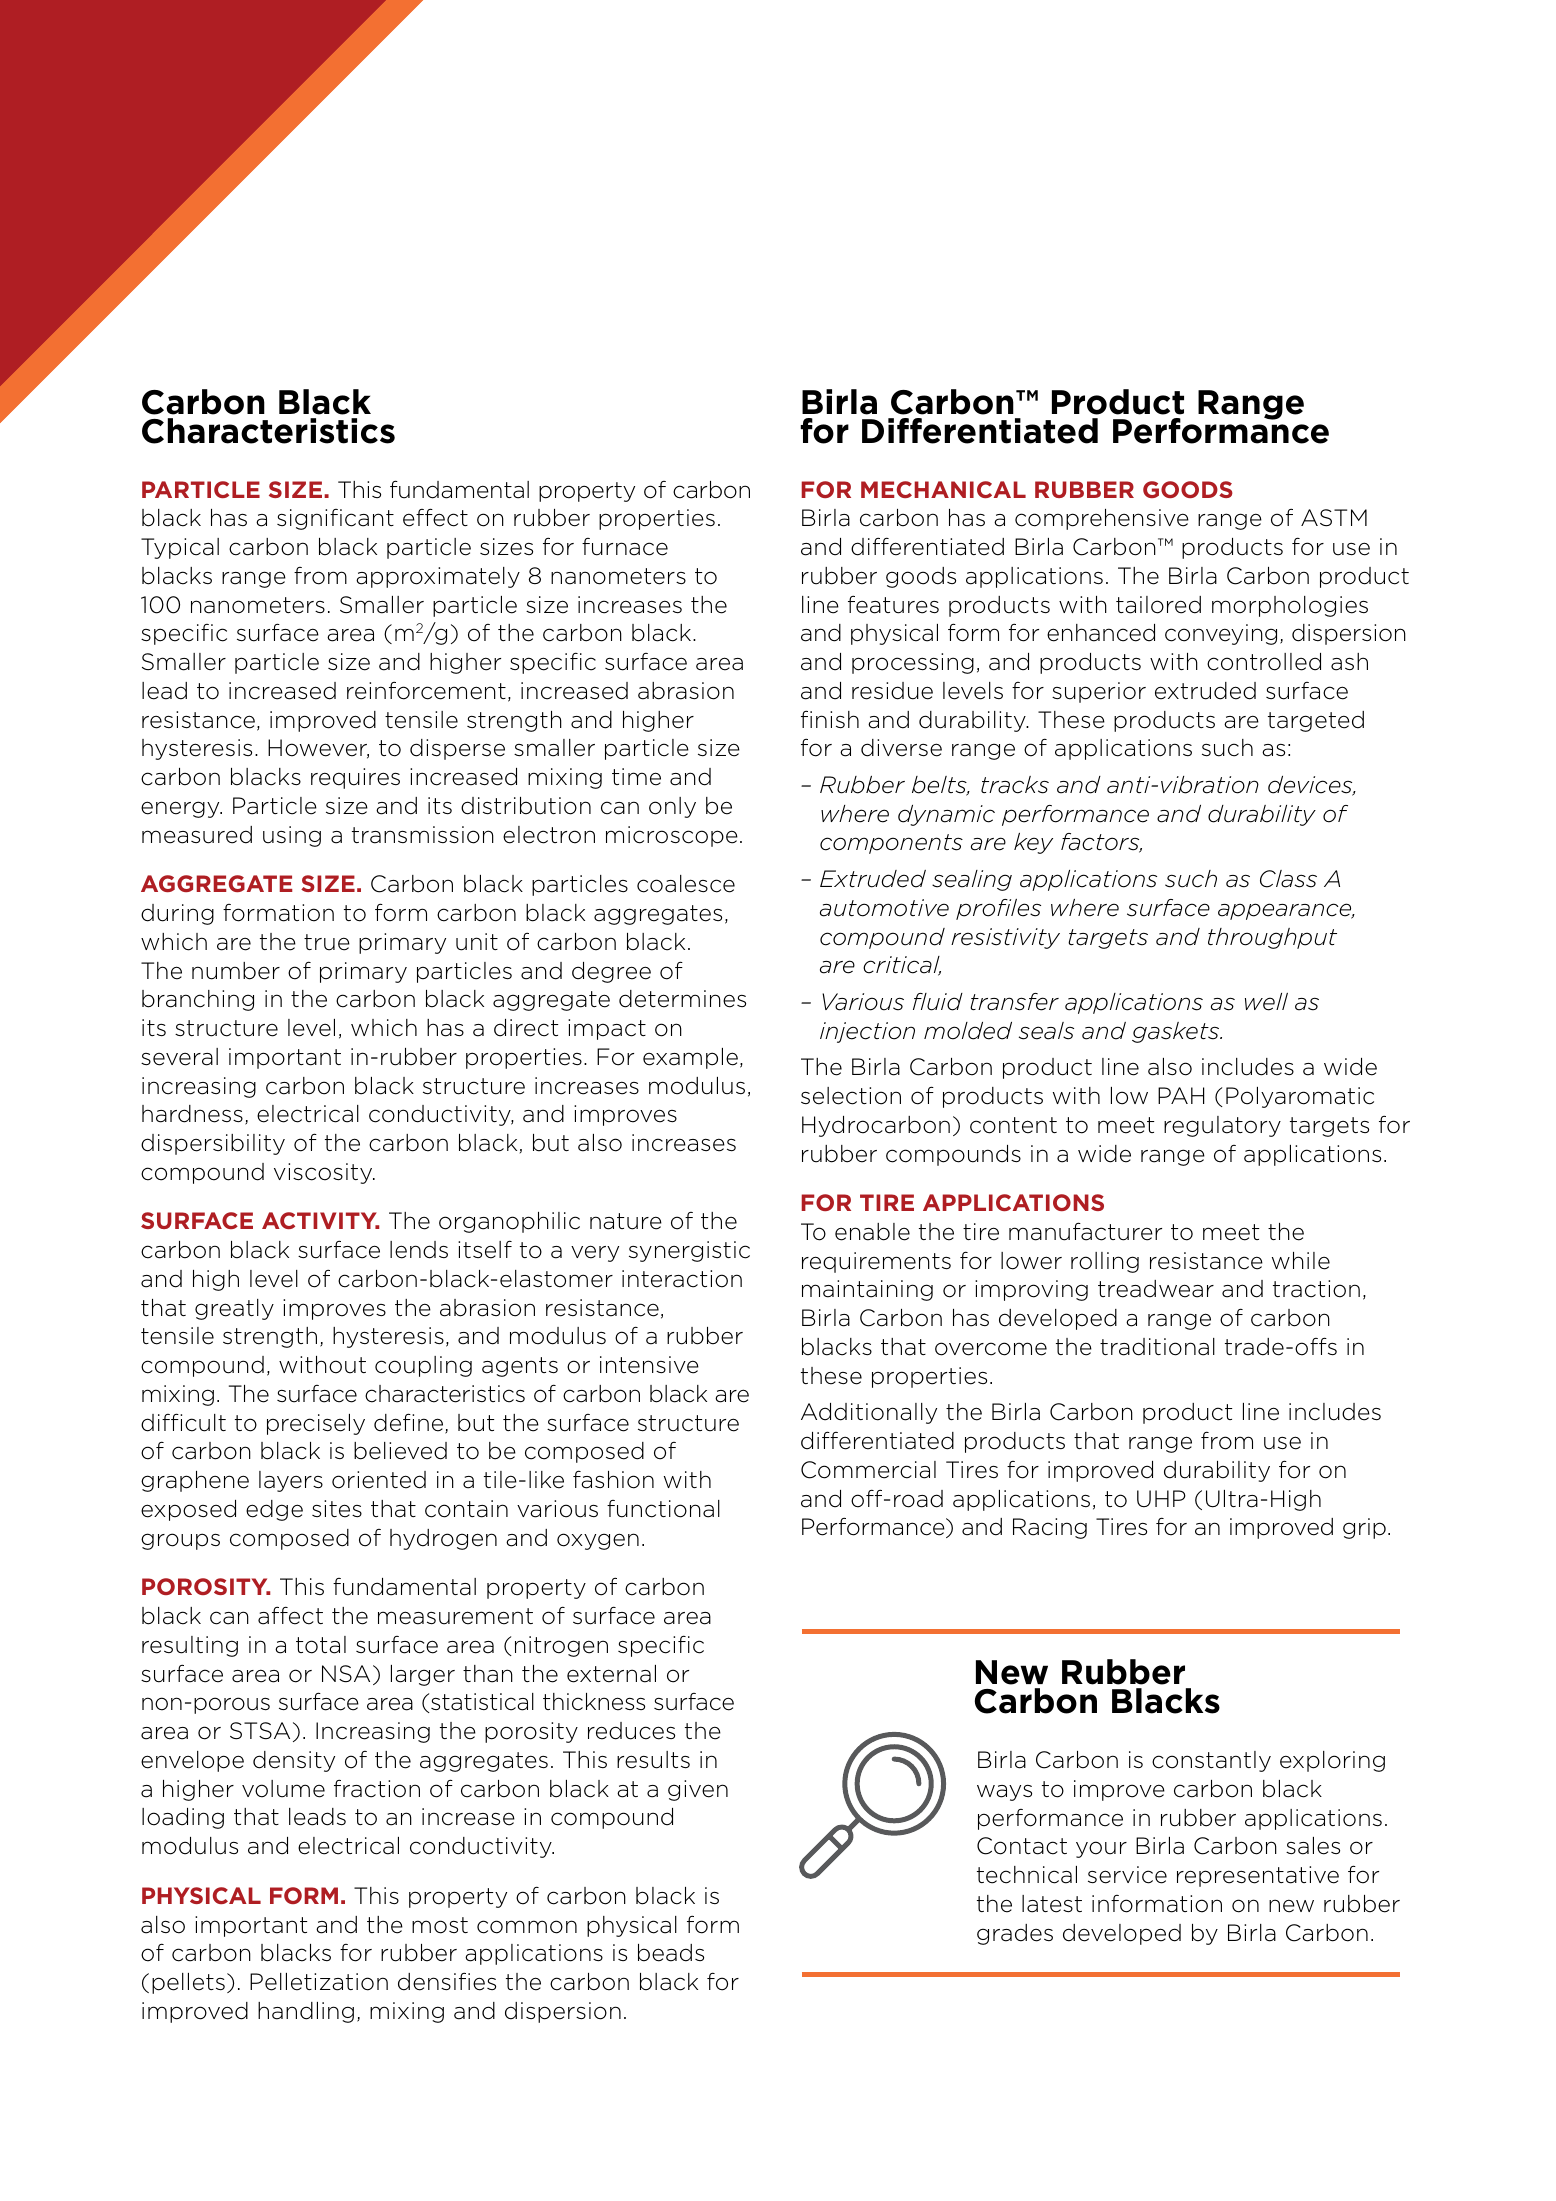 The width and height of the screenshot is (1556, 2201). I want to click on features, so click(893, 604).
